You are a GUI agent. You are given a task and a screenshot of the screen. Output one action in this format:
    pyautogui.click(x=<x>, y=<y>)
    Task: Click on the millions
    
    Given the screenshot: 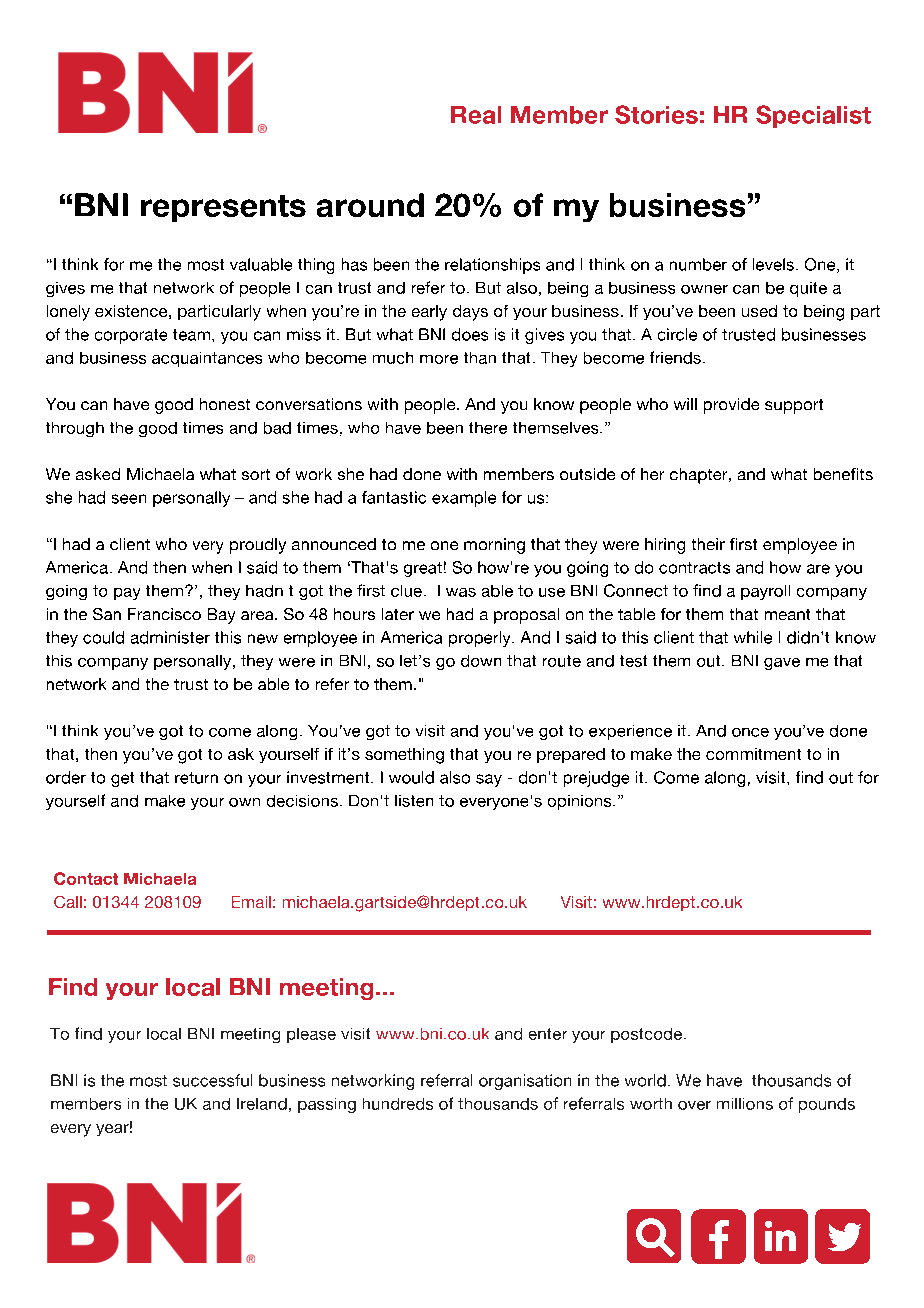 What is the action you would take?
    pyautogui.click(x=745, y=1104)
